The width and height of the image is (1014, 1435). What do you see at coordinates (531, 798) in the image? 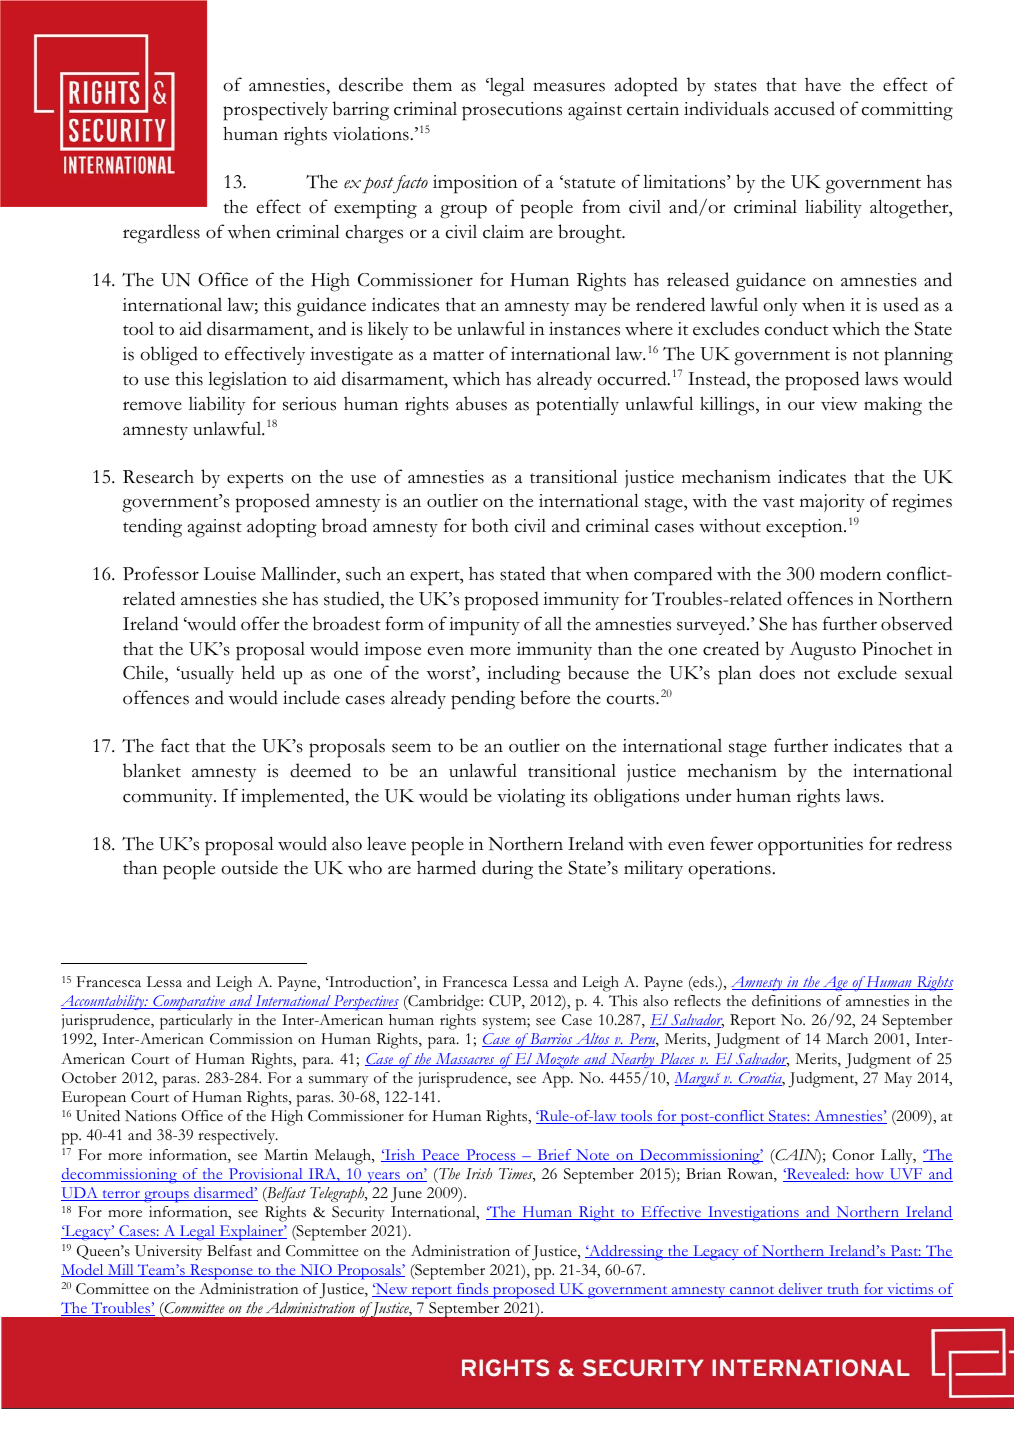
I see `violating` at bounding box center [531, 798].
